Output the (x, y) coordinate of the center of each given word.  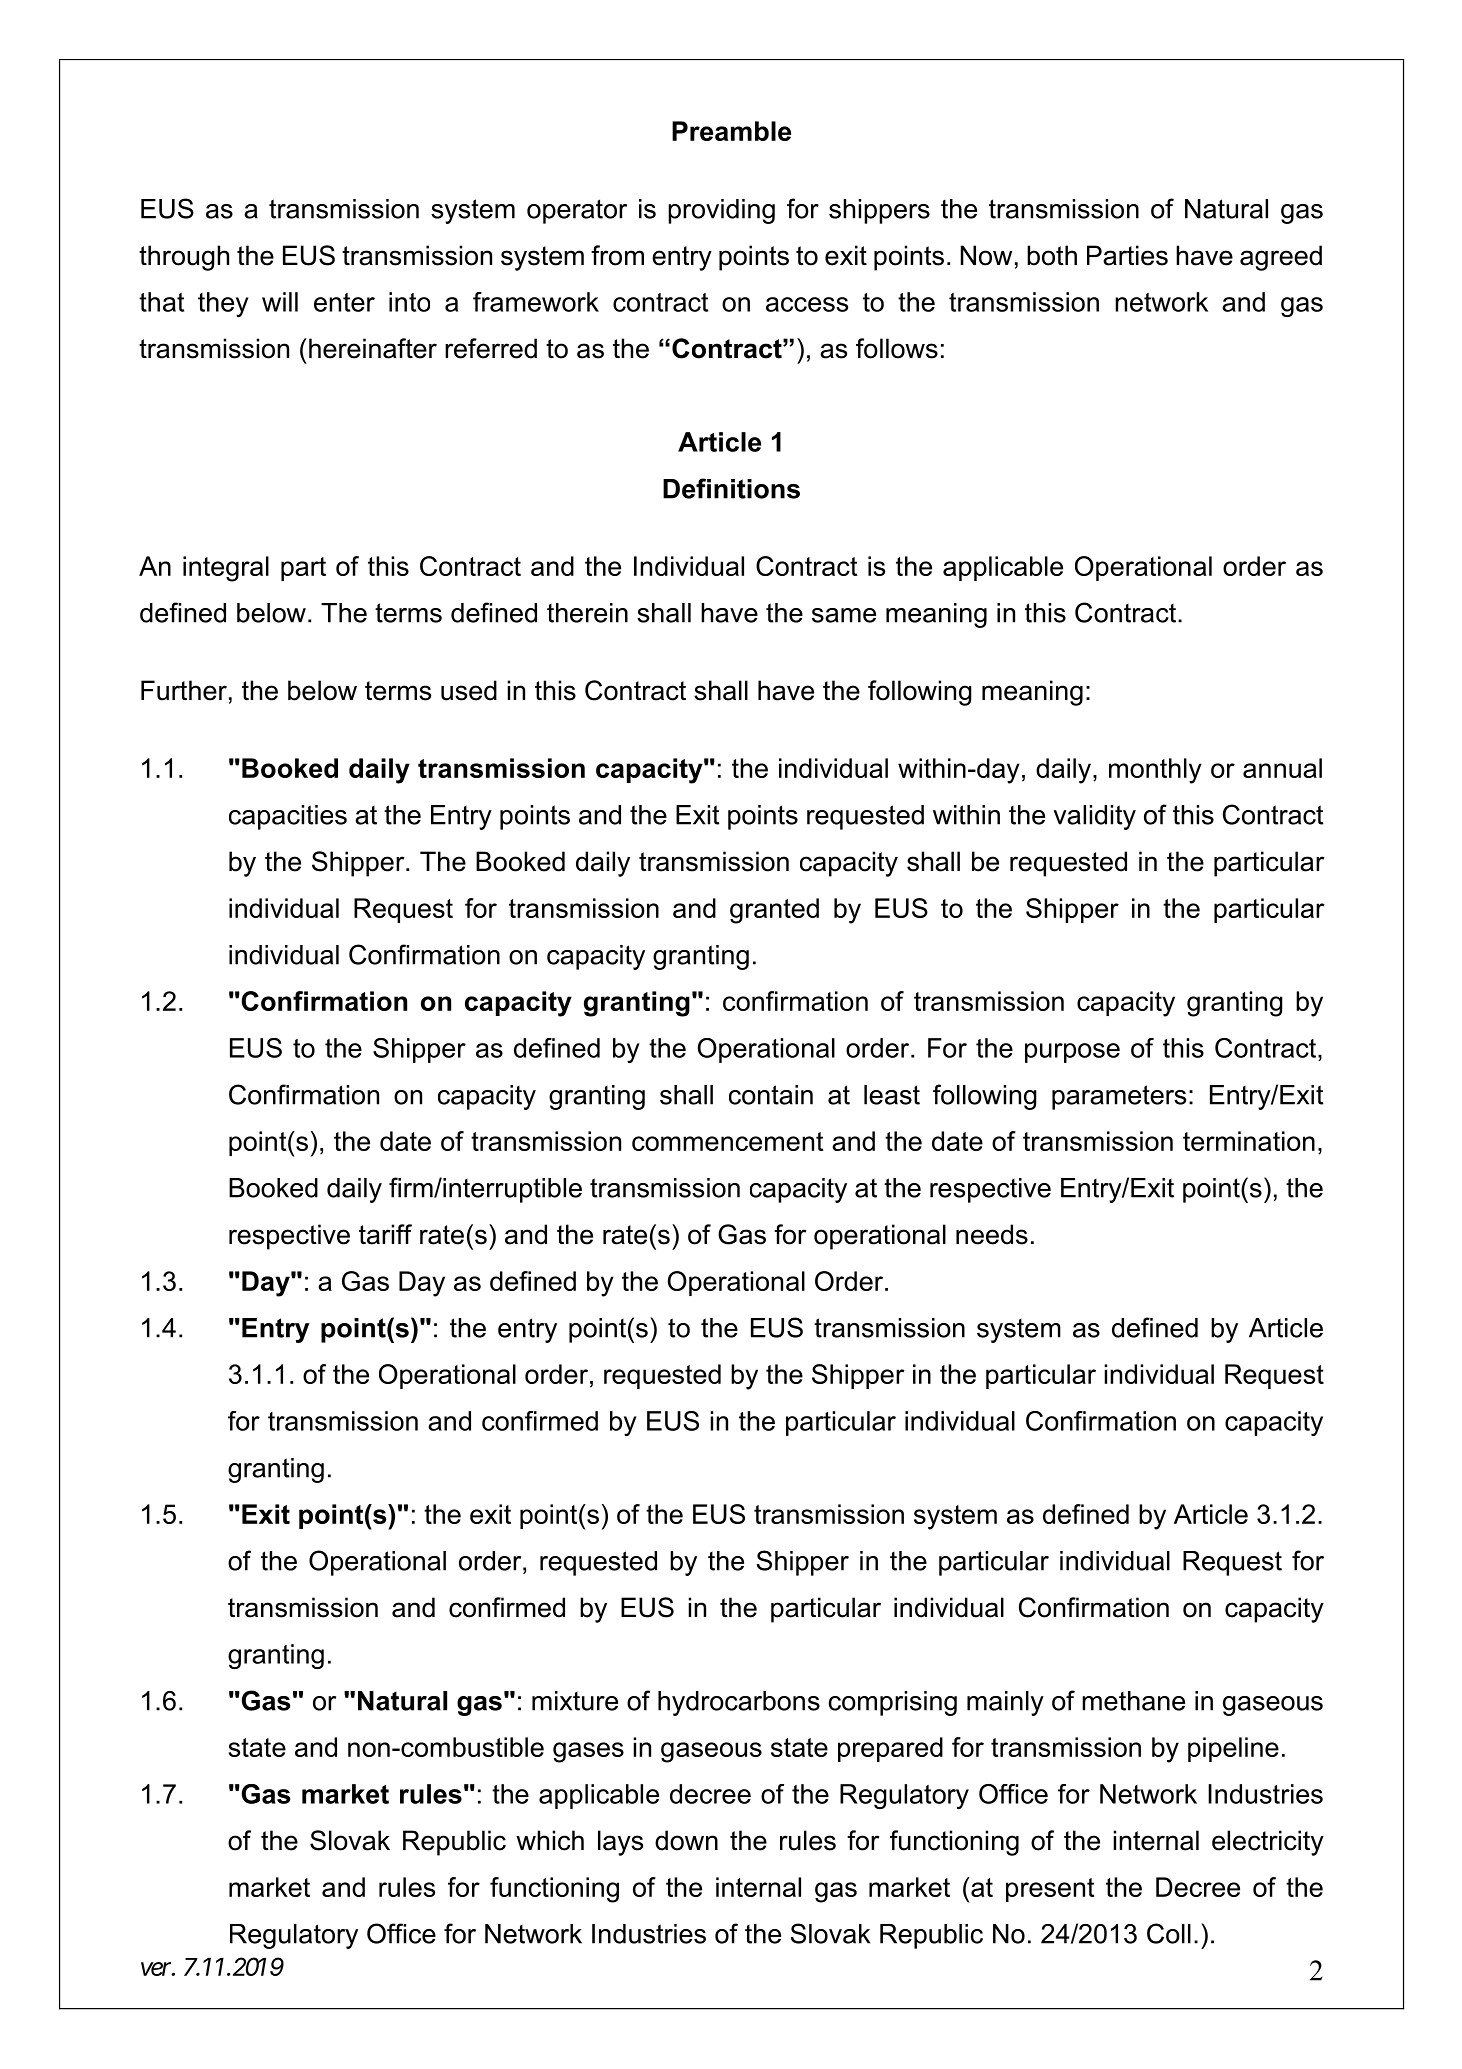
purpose (1072, 1053)
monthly (1155, 771)
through (184, 258)
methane (1133, 1701)
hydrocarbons (739, 1703)
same (844, 615)
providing (721, 211)
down (686, 1840)
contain (771, 1095)
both (1052, 255)
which (550, 1840)
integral (226, 569)
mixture (575, 1701)
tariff (385, 1234)
